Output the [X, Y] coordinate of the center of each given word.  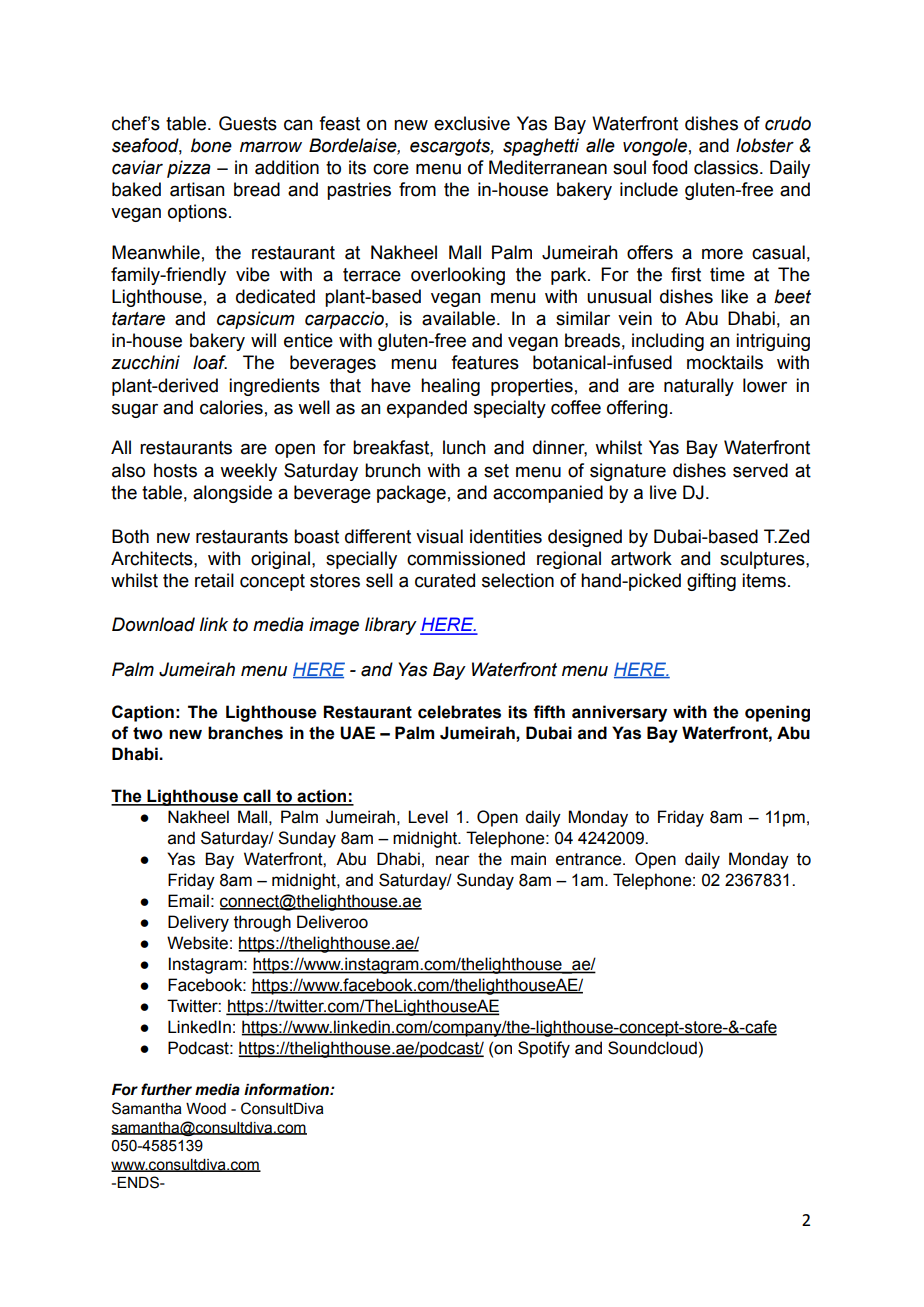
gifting [711, 582]
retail [214, 580]
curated [445, 580]
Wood [206, 1109]
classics [727, 167]
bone [211, 145]
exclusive [472, 123]
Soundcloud [652, 1048]
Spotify [544, 1049]
